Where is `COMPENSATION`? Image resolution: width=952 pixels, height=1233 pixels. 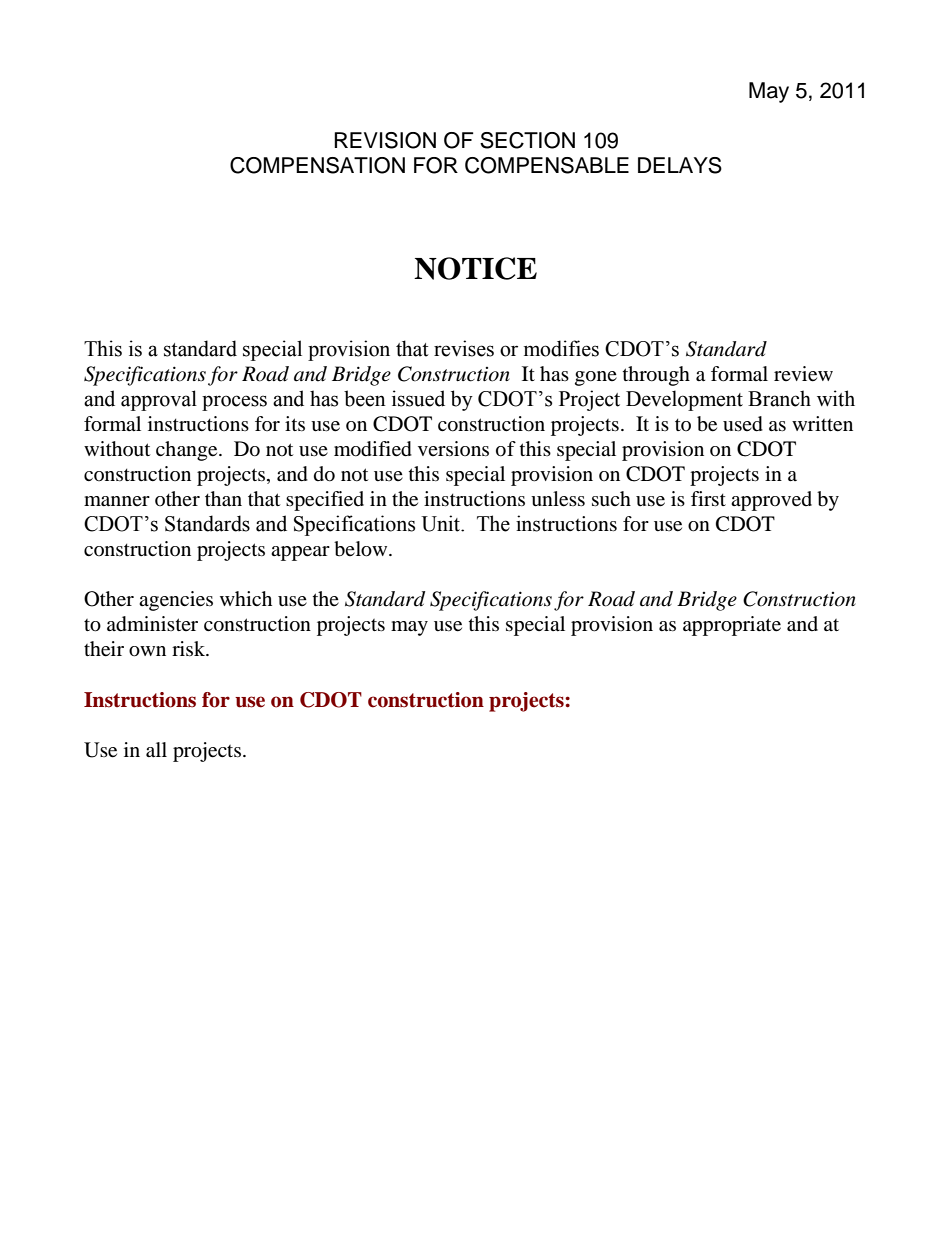 COMPENSATION is located at coordinates (317, 165).
